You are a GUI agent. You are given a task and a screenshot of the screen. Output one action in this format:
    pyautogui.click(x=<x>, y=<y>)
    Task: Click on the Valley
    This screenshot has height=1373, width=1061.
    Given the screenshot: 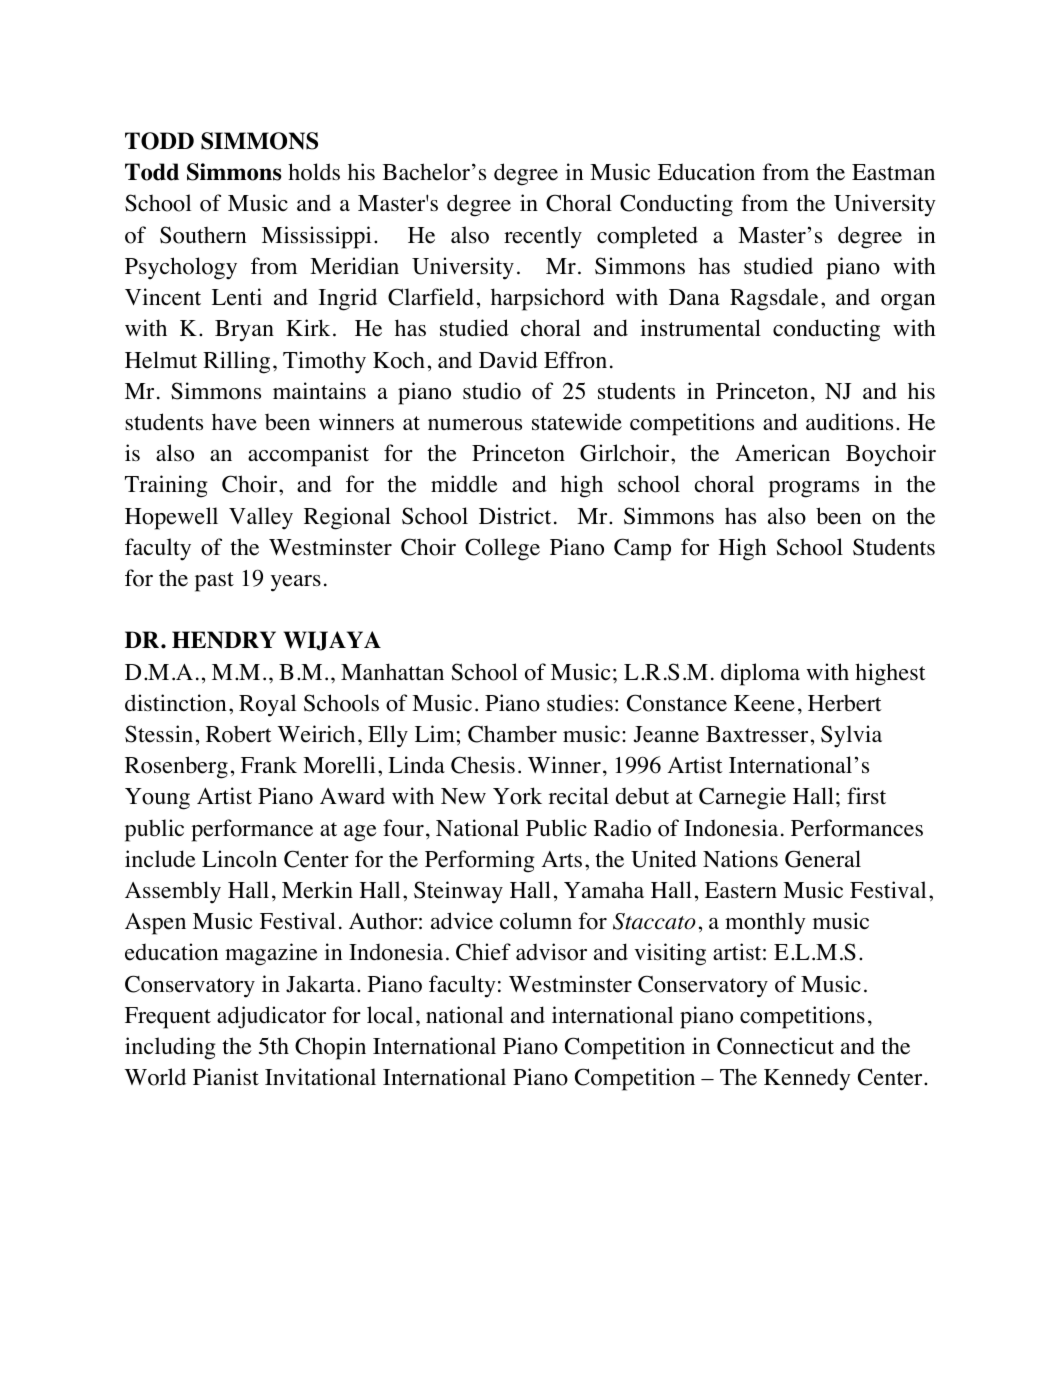 What is the action you would take?
    pyautogui.click(x=261, y=518)
